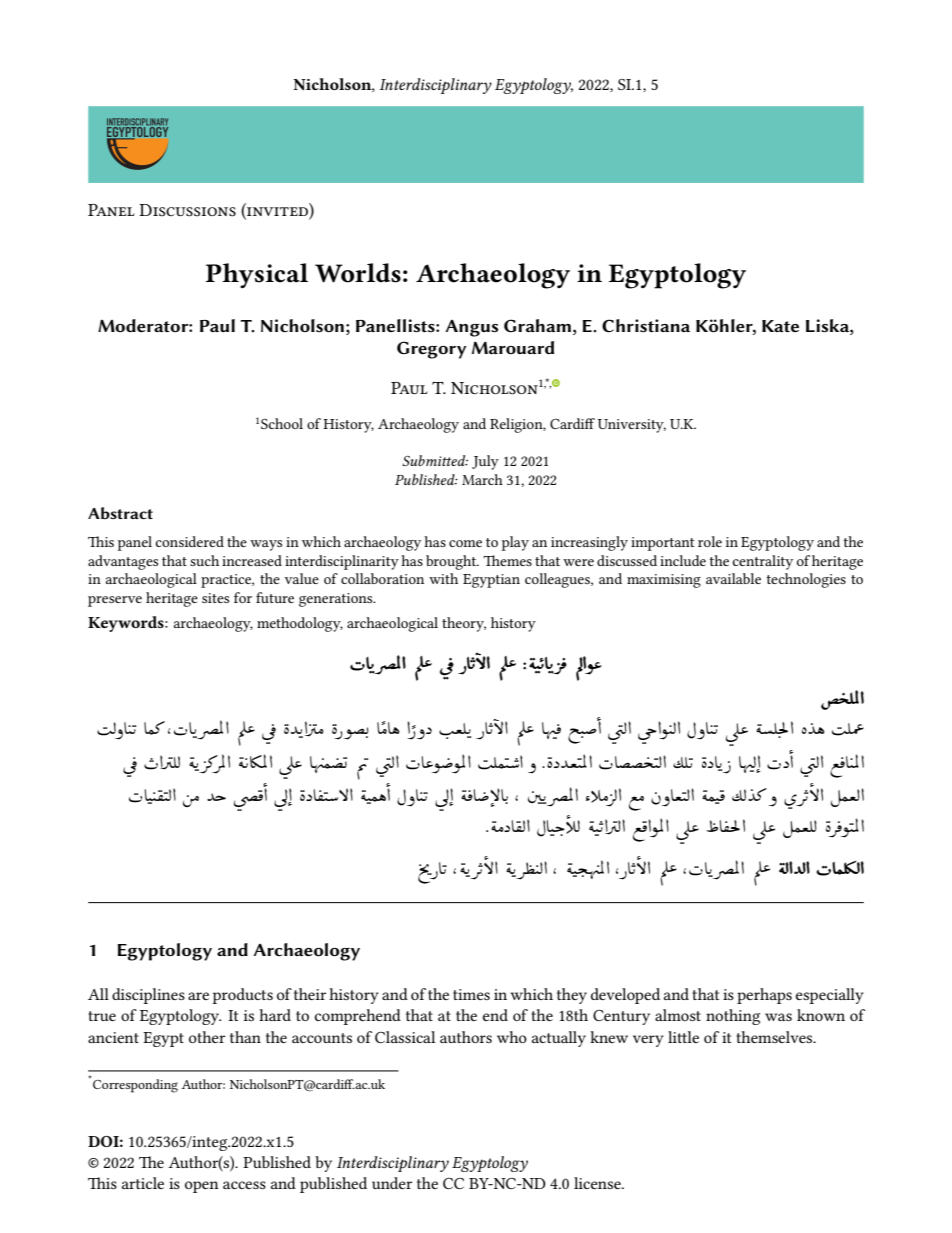 This screenshot has height=1233, width=952. I want to click on times, so click(471, 994).
